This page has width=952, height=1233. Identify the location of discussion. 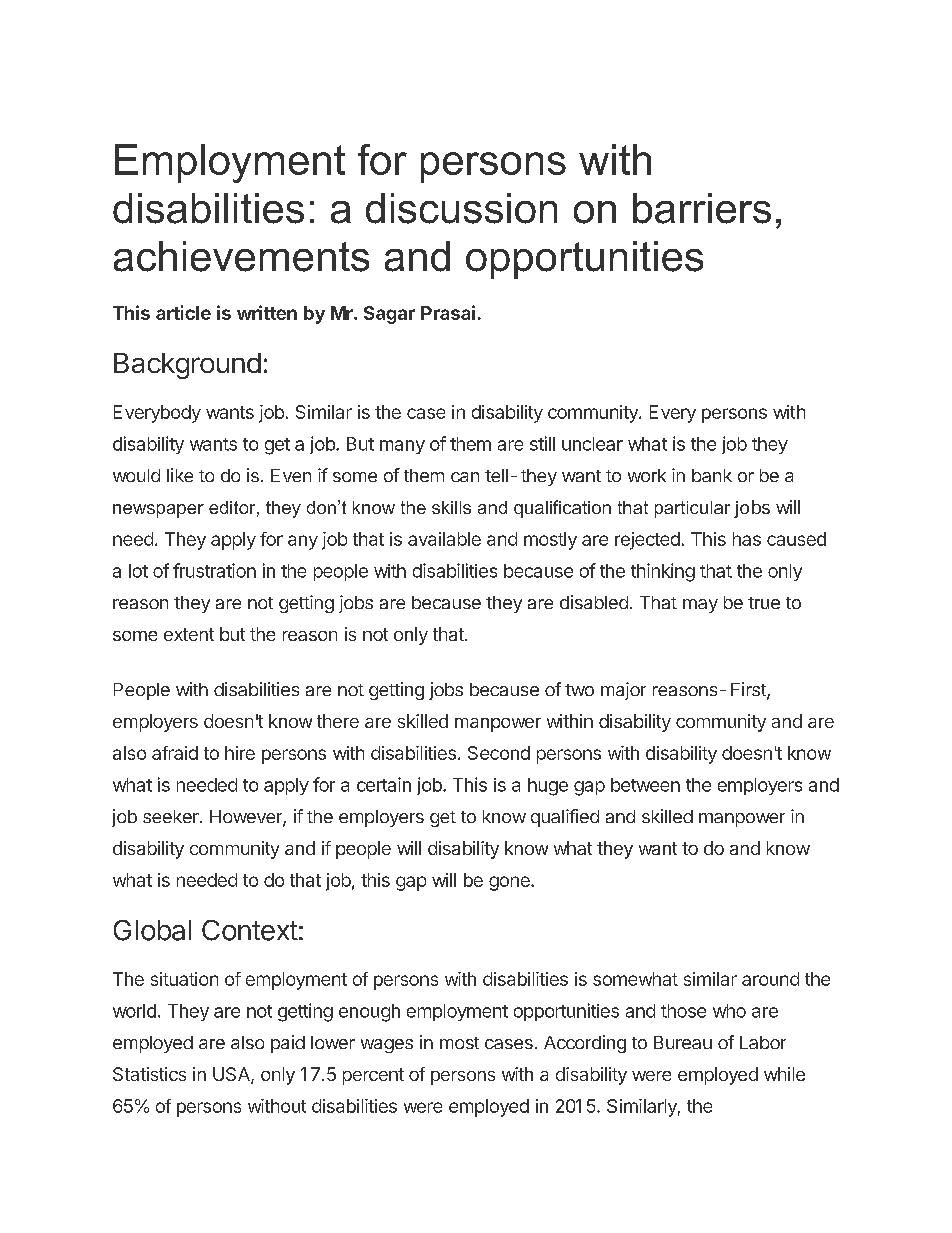
(461, 208).
